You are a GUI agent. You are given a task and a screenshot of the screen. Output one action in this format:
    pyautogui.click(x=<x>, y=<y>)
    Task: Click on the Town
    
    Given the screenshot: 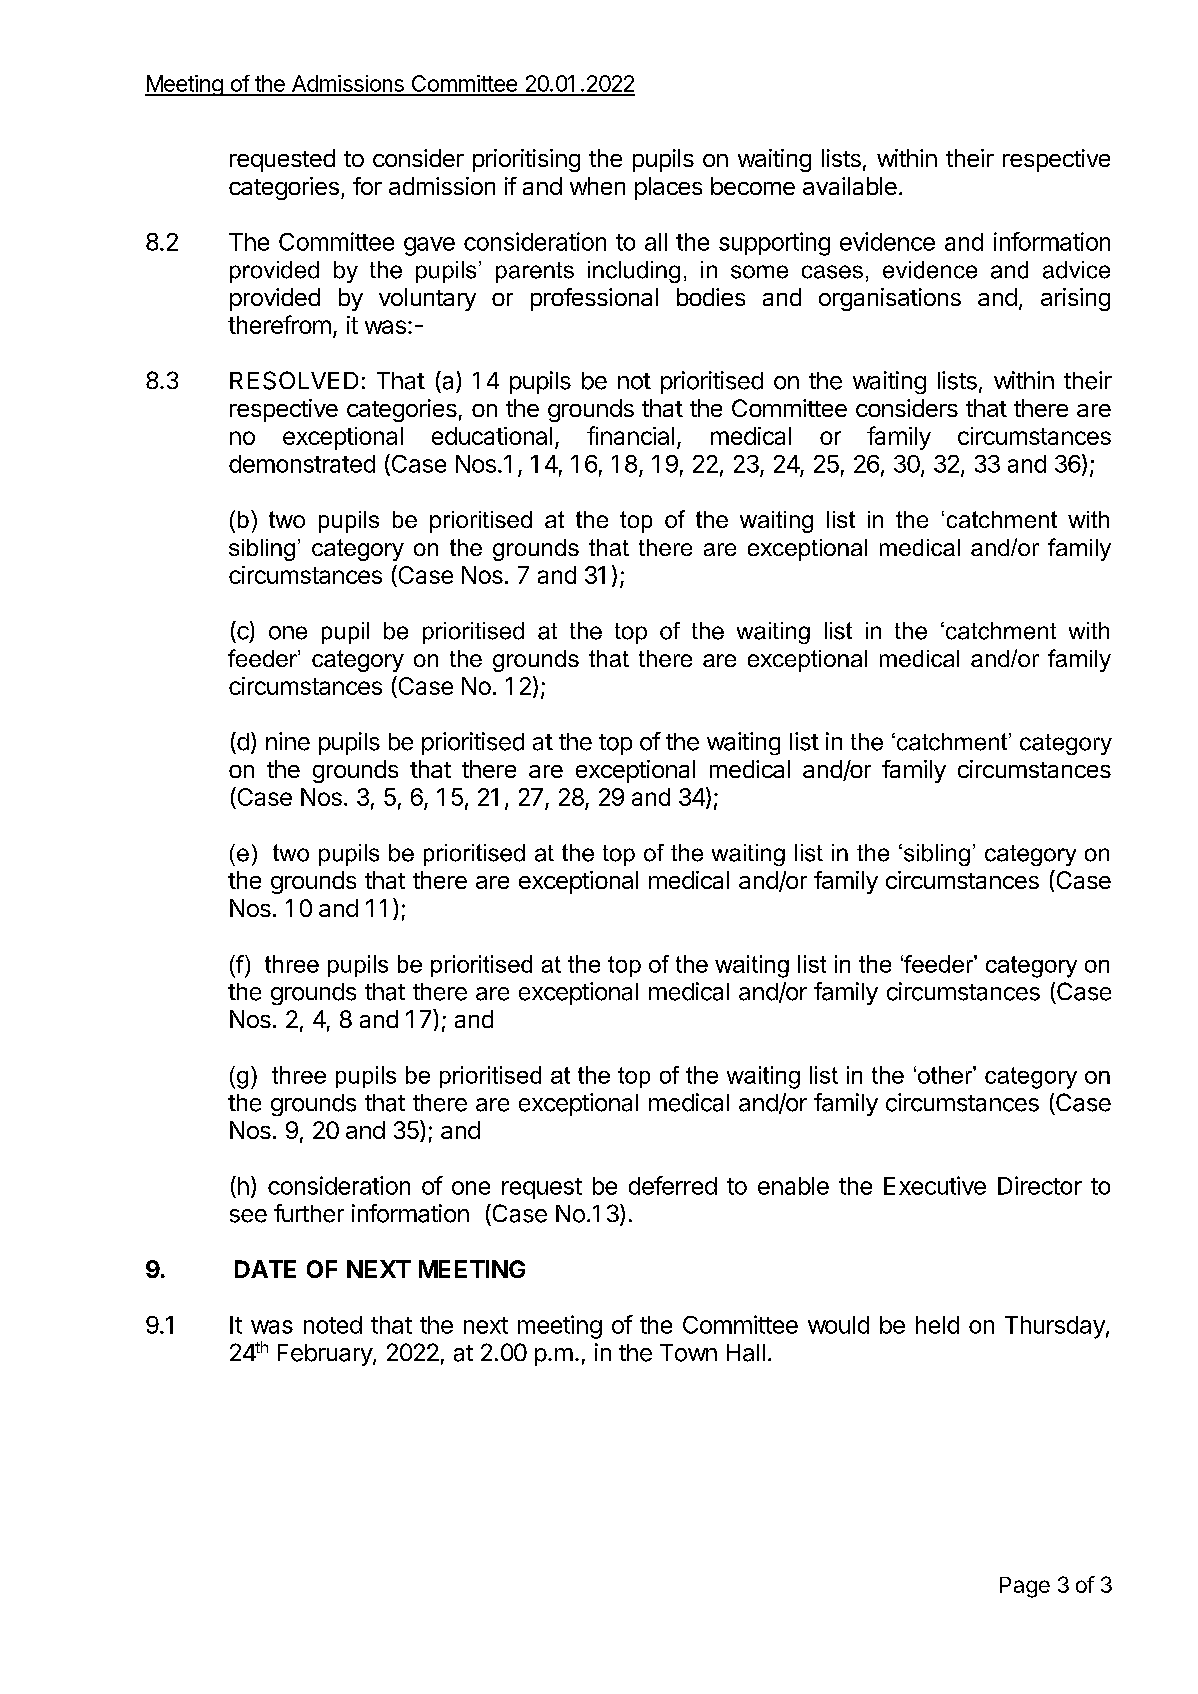 What is the action you would take?
    pyautogui.click(x=688, y=1353)
